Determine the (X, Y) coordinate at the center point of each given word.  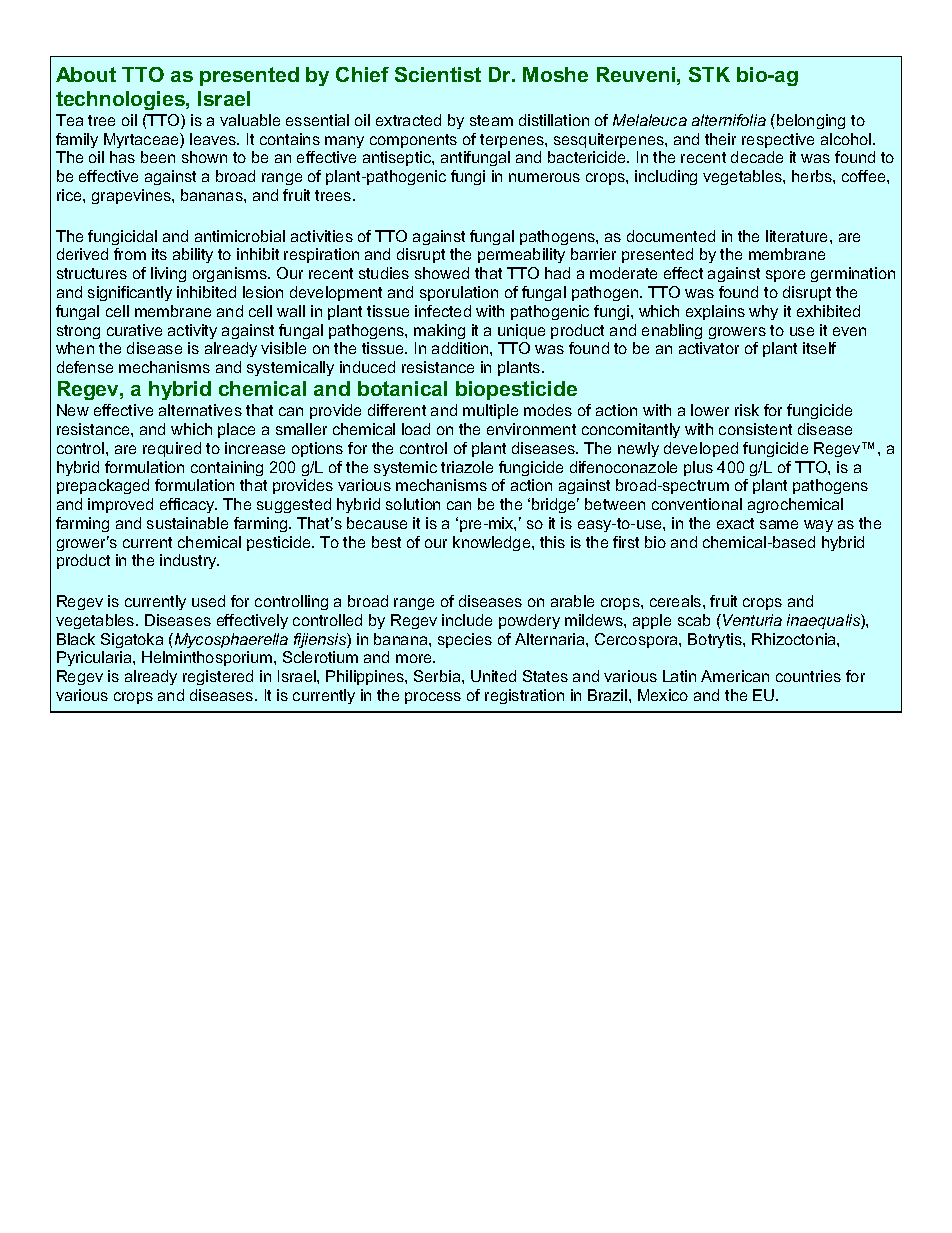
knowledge (493, 543)
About (86, 74)
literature (798, 236)
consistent (755, 429)
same (779, 524)
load (416, 429)
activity (192, 331)
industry (189, 561)
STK (709, 74)
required (172, 449)
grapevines (132, 196)
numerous (544, 177)
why (763, 312)
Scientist (438, 74)
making (439, 331)
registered (218, 677)
